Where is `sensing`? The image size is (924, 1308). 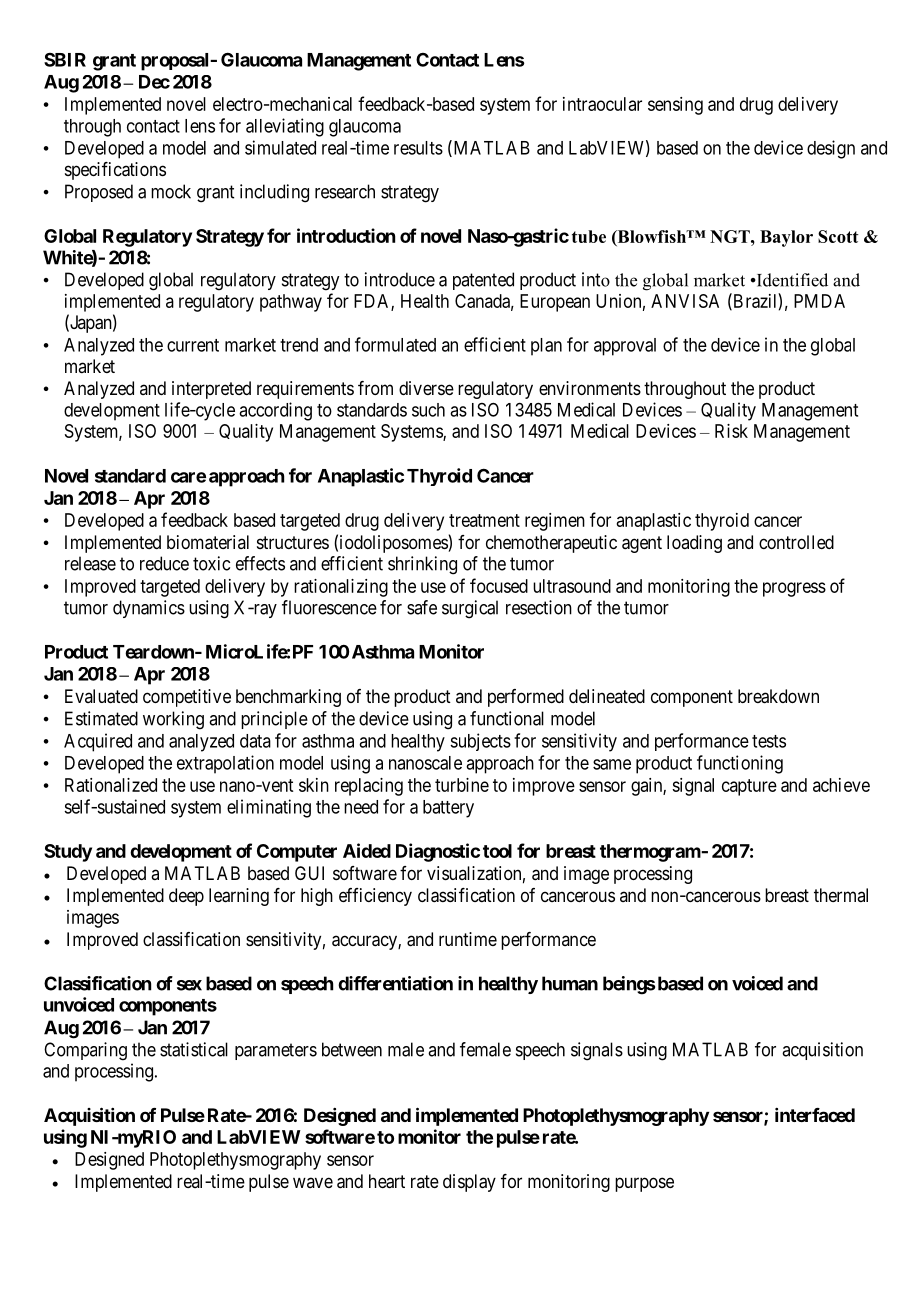
sensing is located at coordinates (675, 106).
